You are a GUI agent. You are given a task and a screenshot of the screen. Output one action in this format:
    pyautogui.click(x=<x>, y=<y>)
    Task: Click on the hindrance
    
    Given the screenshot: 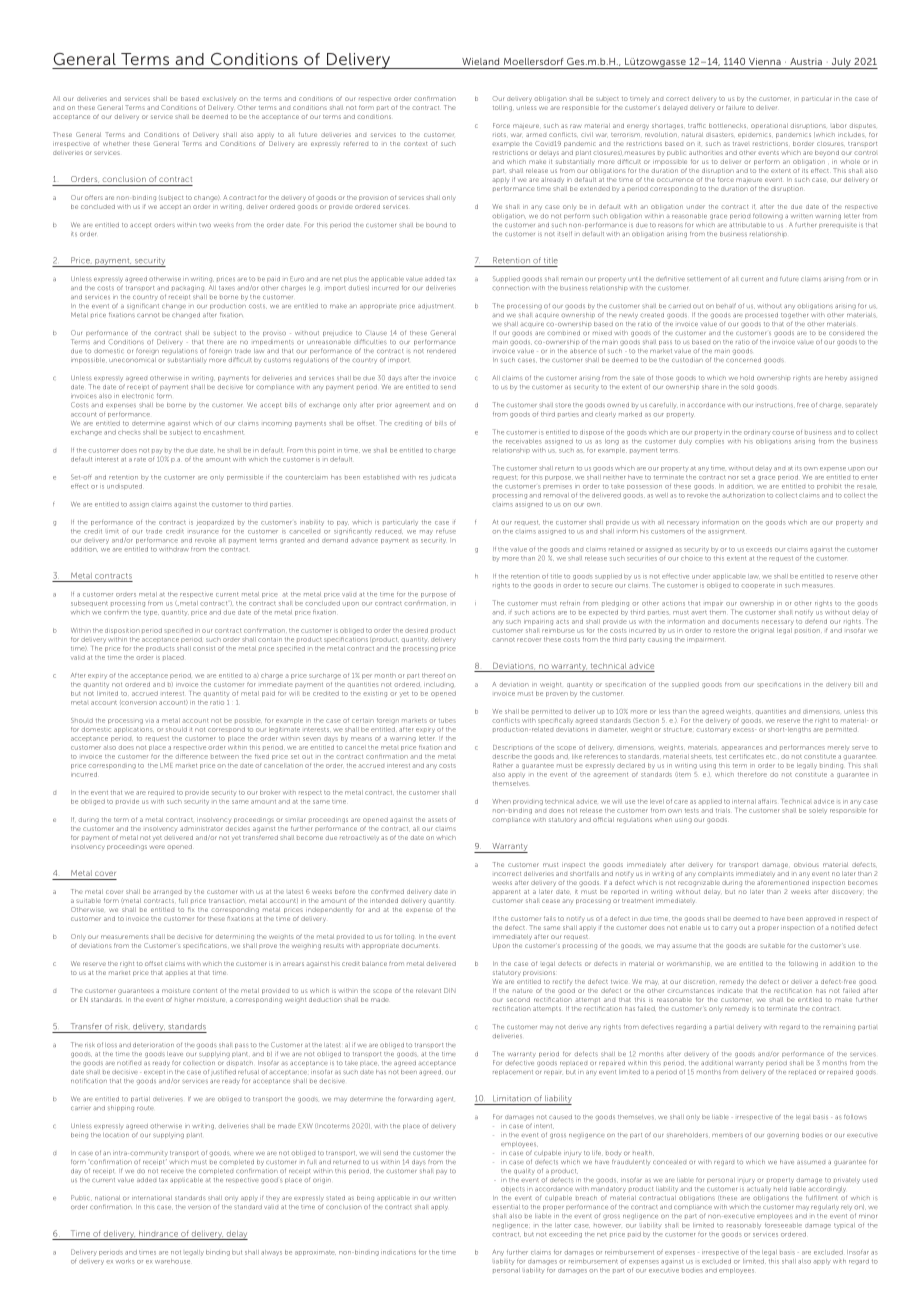 What is the action you would take?
    pyautogui.click(x=158, y=1234)
